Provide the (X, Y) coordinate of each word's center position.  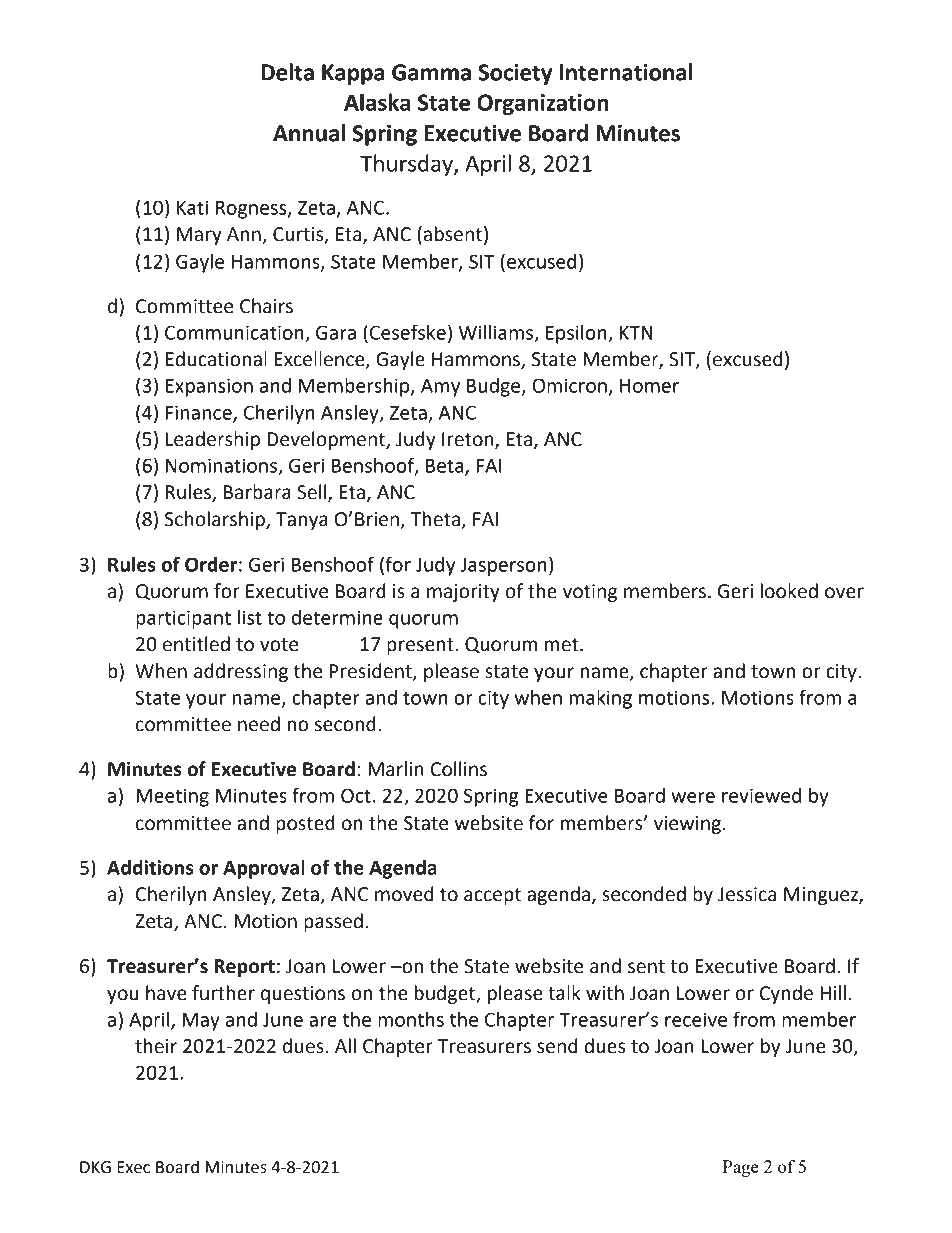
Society (515, 74)
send (557, 1046)
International (626, 72)
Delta (287, 72)
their (156, 1046)
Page (740, 1168)
